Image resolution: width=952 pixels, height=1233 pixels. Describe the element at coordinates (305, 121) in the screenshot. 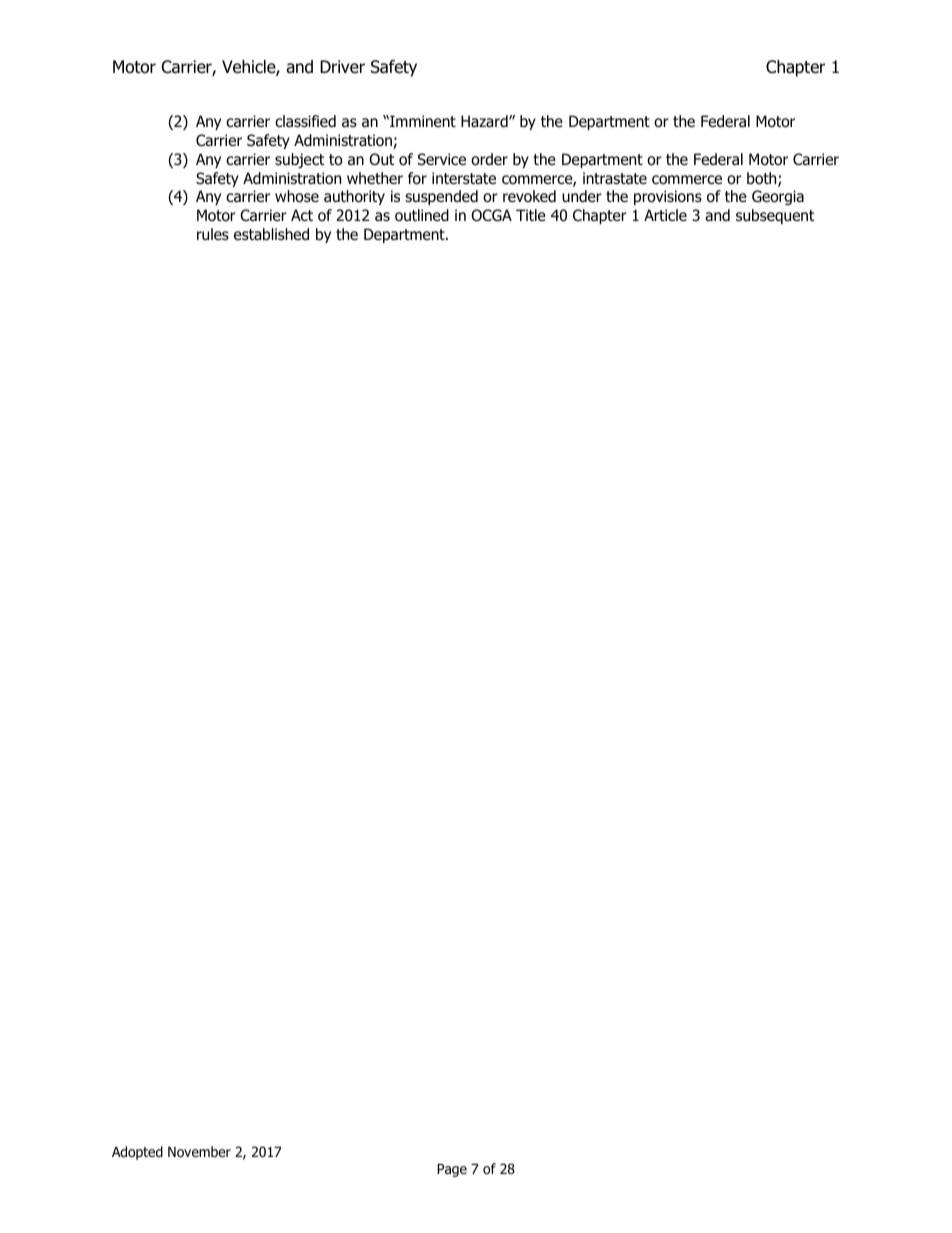

I see `classified` at that location.
